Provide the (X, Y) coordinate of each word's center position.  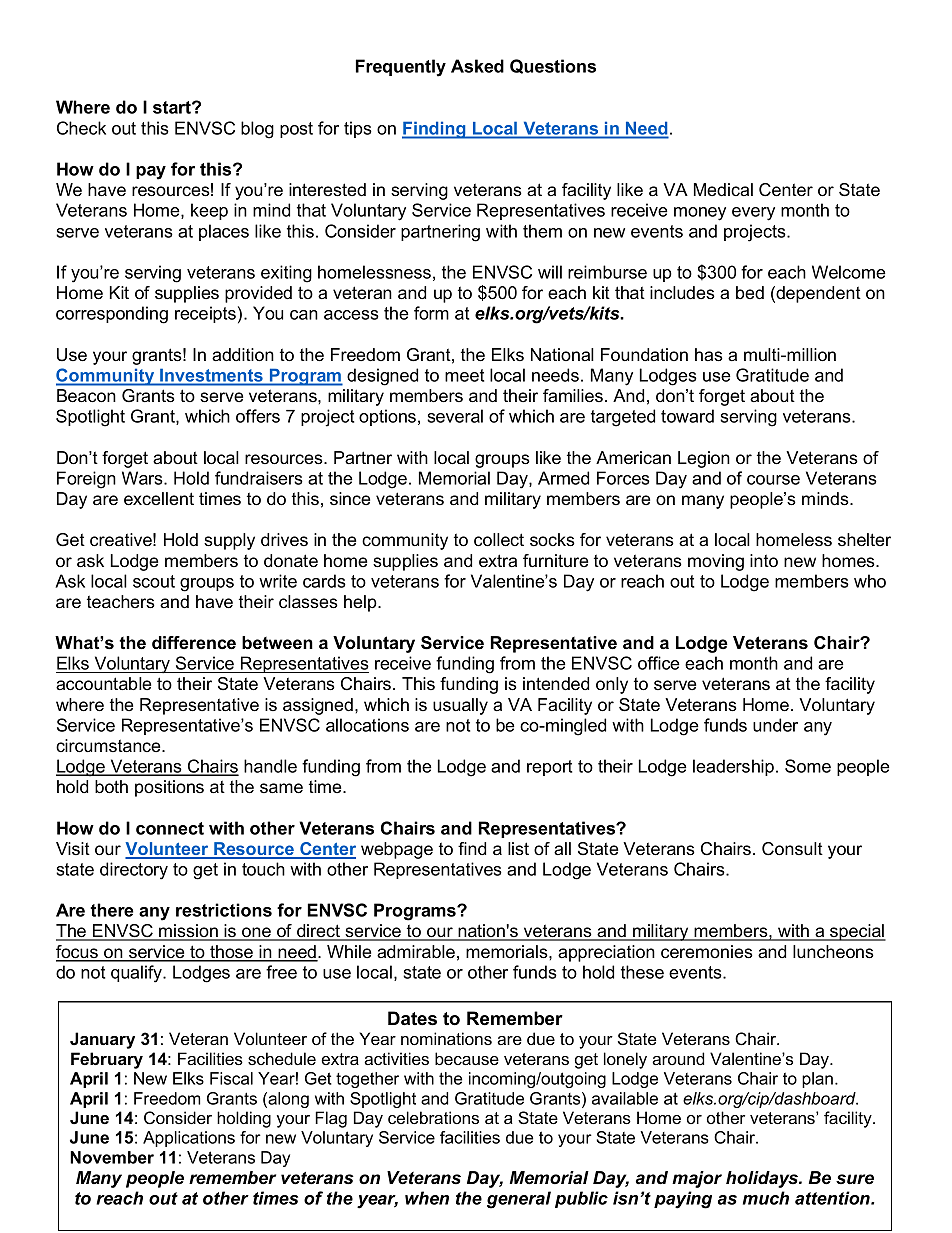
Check (81, 128)
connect (170, 828)
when (427, 1198)
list (518, 849)
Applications (189, 1139)
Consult (792, 849)
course (773, 480)
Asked (477, 66)
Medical (723, 189)
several (455, 416)
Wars (143, 478)
